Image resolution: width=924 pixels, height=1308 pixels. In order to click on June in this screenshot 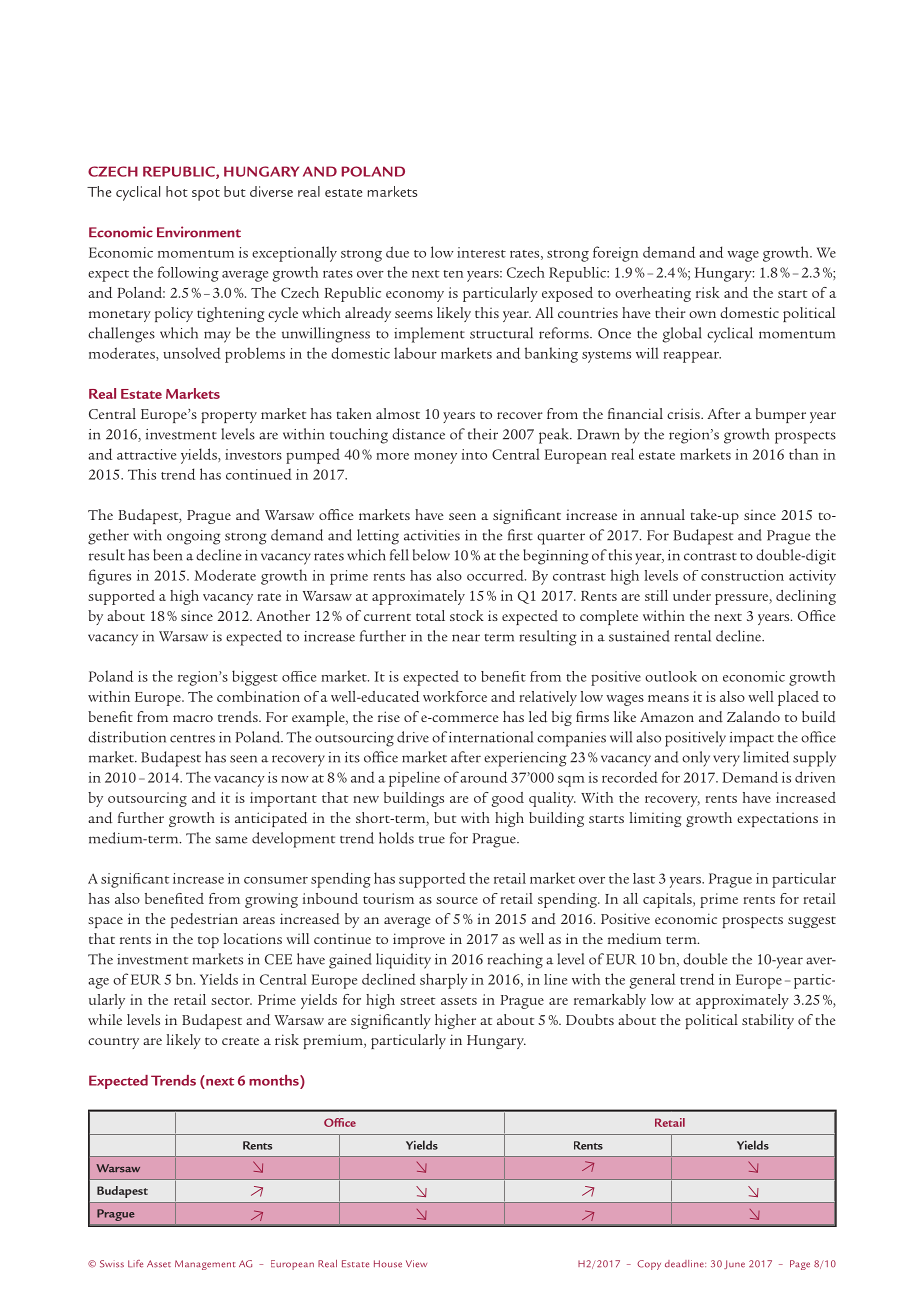, I will do `click(734, 1264)`.
